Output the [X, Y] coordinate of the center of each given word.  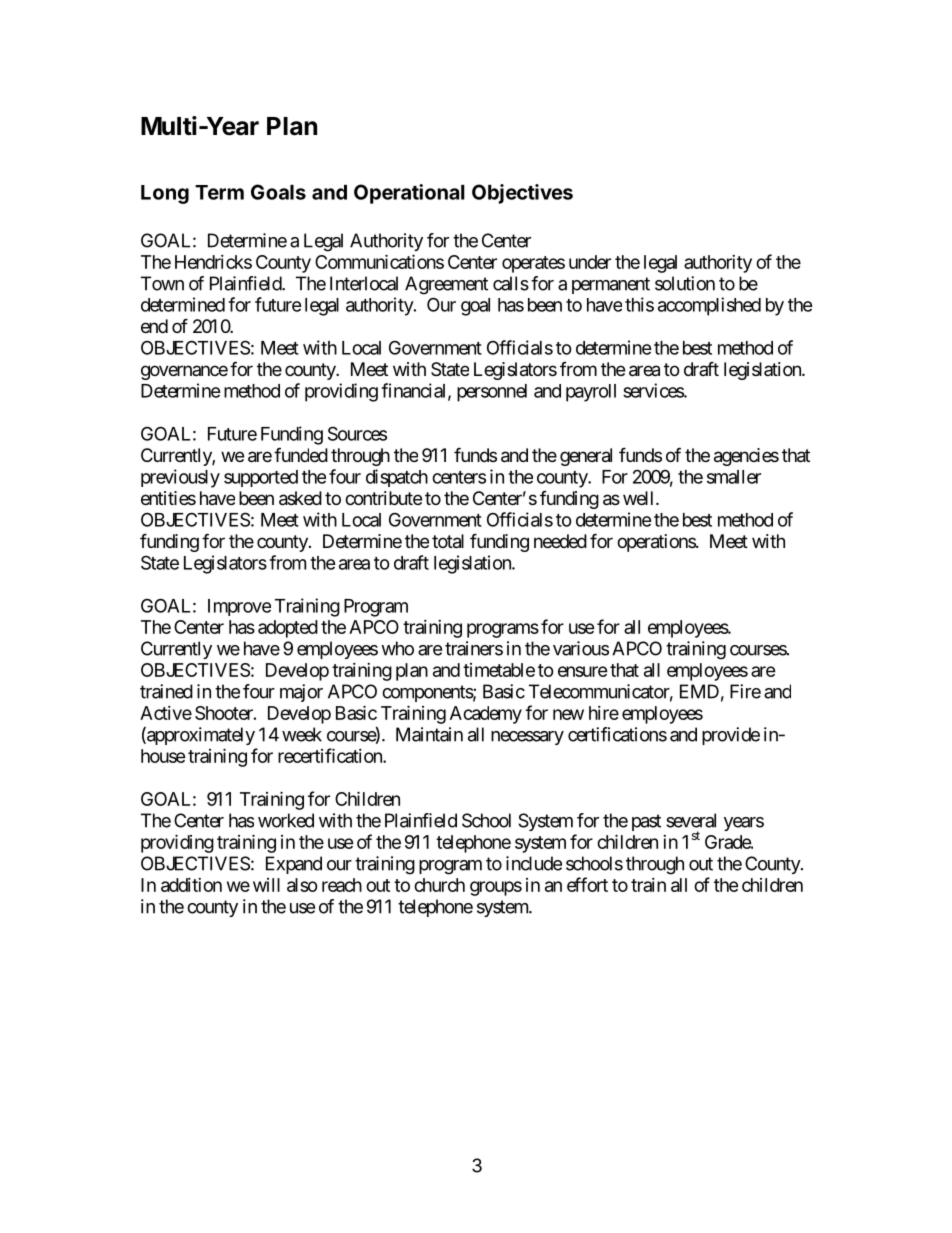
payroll [591, 393]
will [266, 885]
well [640, 498]
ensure [583, 671]
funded [301, 454]
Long [165, 194]
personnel [492, 393]
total [448, 541]
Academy [486, 715]
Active [166, 713]
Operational [409, 194]
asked [300, 498]
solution [685, 283]
